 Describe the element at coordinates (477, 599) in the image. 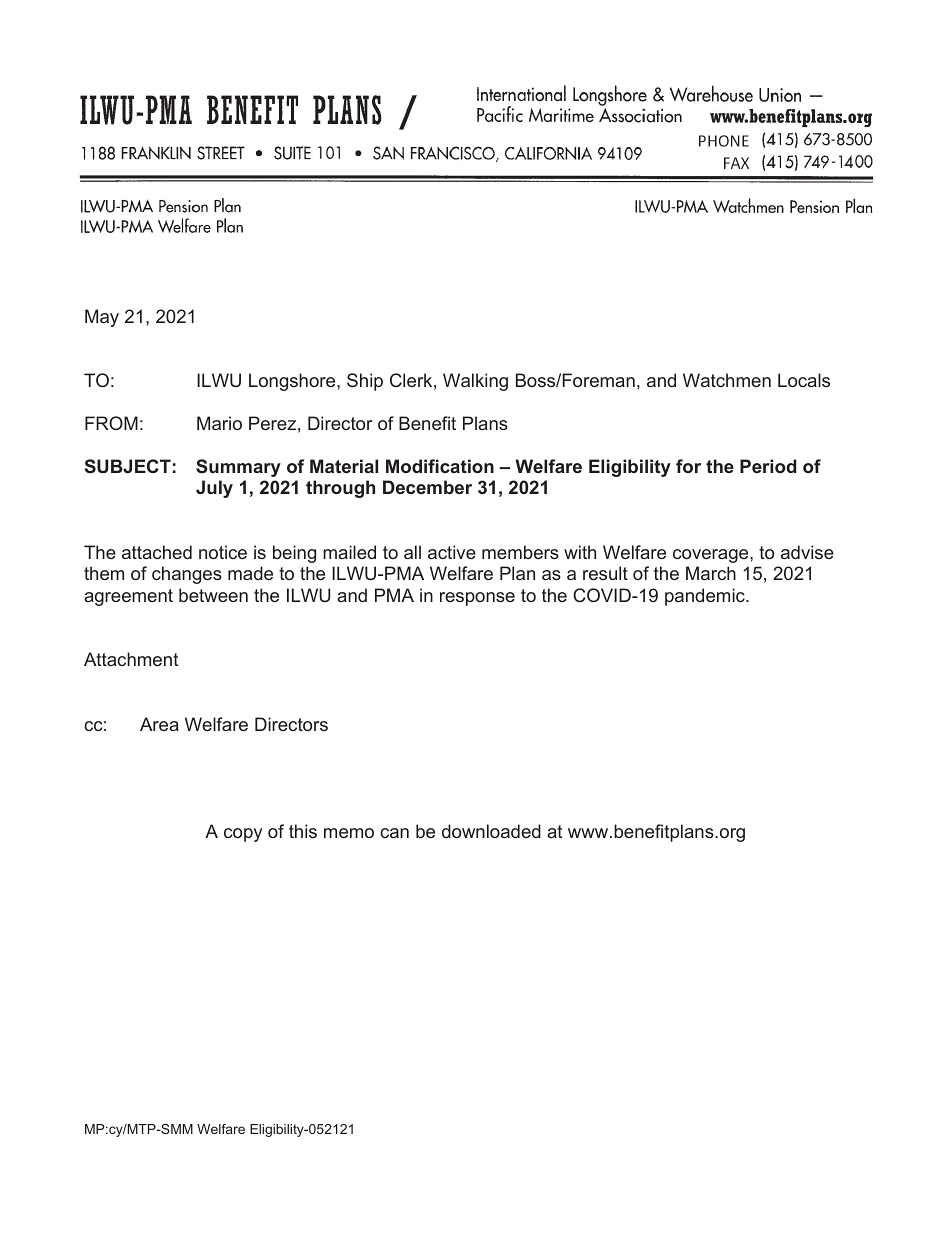

I see `response` at that location.
